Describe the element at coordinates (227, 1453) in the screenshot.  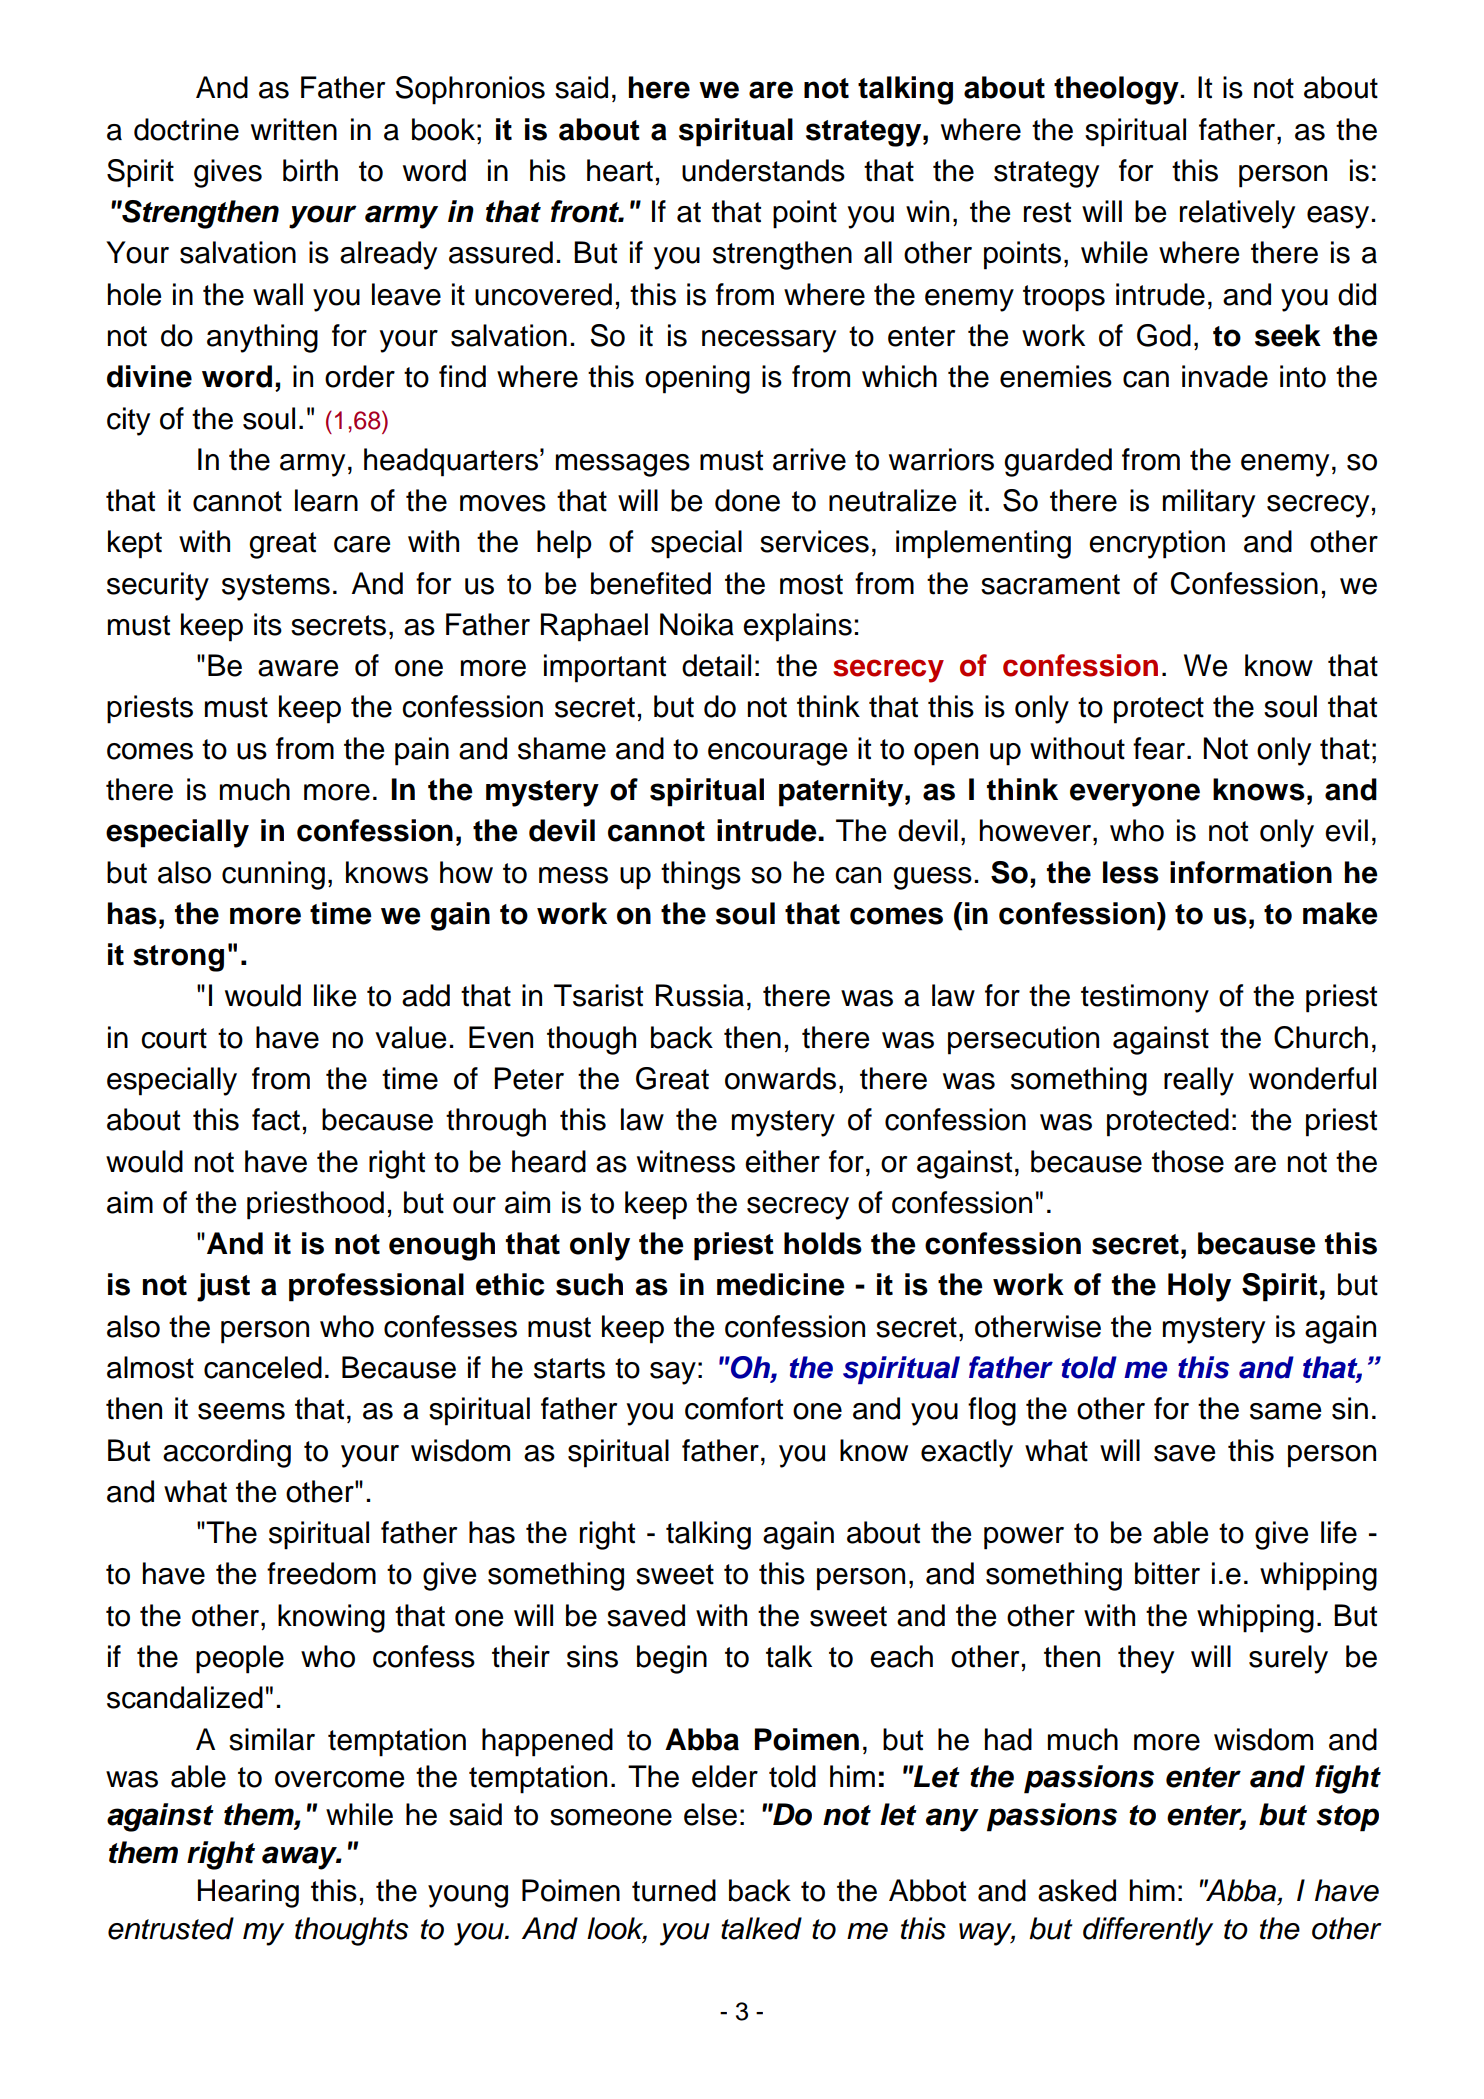
I see `according` at that location.
